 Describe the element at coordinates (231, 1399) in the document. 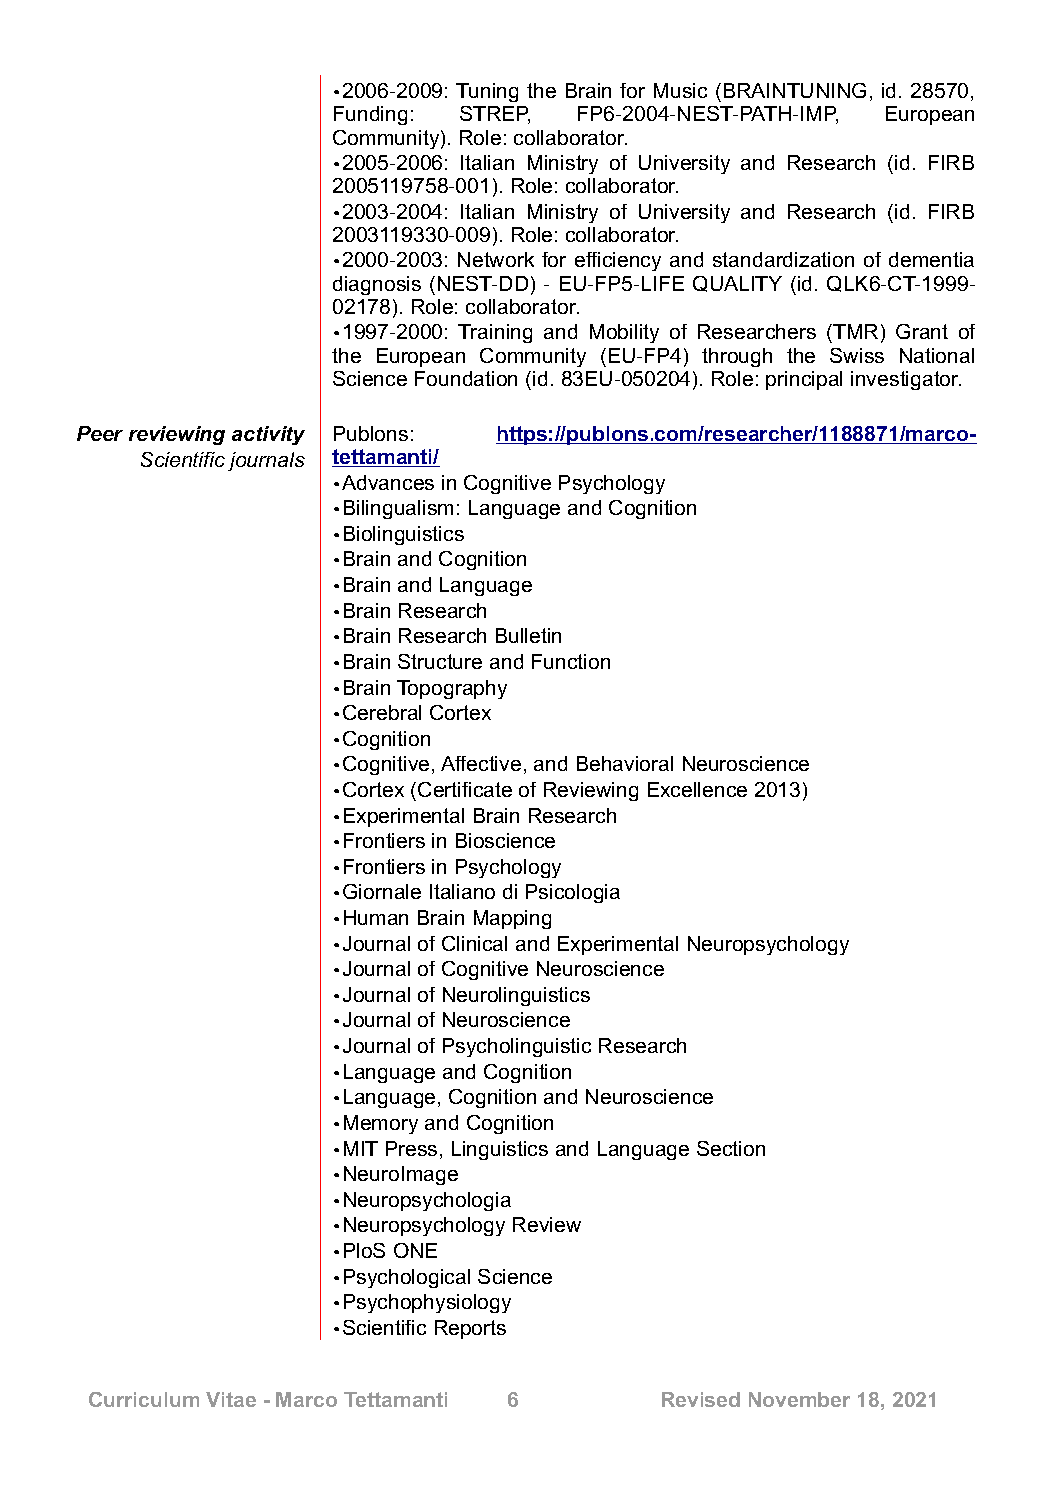

I see `Vitae` at that location.
